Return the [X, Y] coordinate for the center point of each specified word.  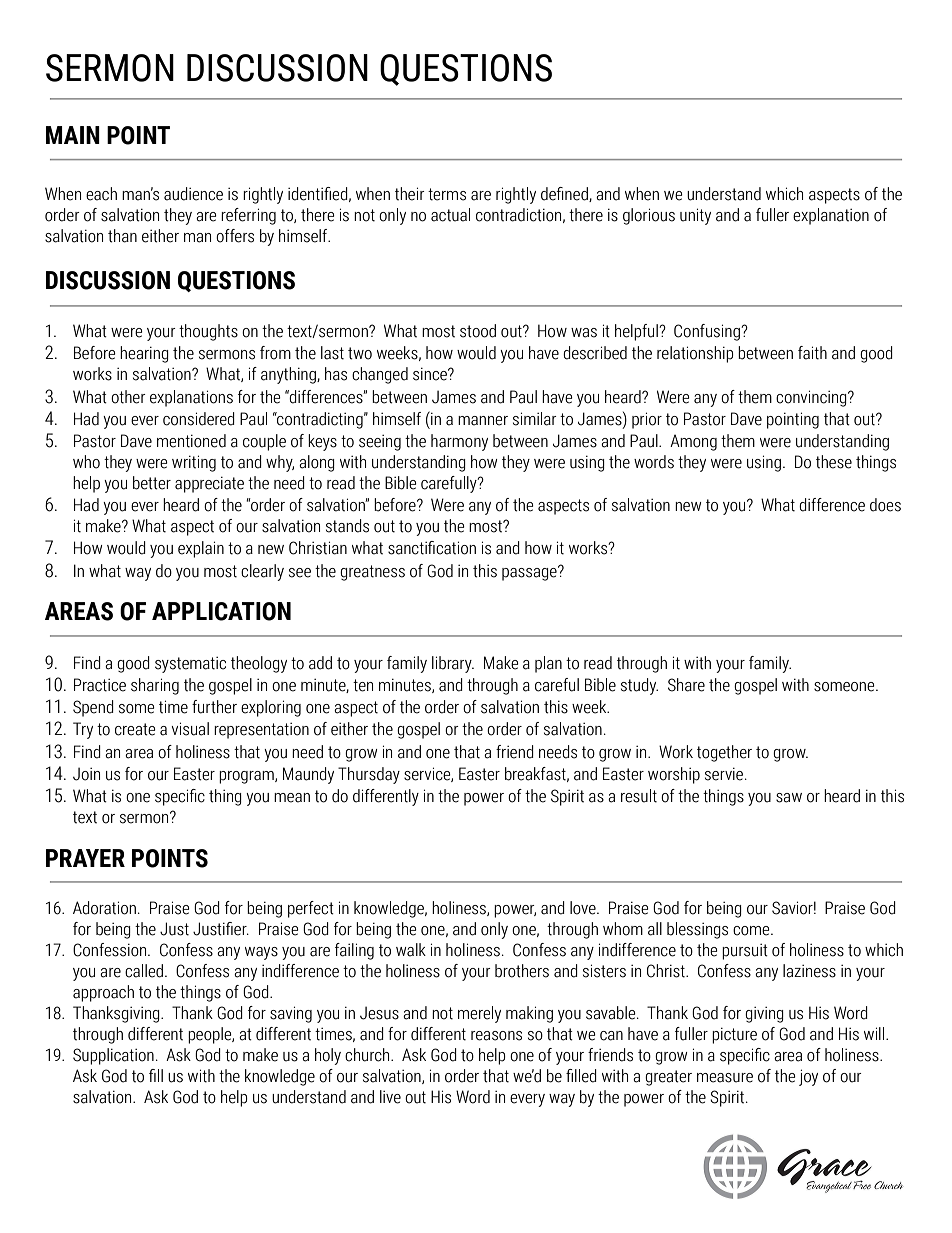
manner [483, 421]
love [584, 908]
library [453, 664]
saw [789, 798]
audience [193, 194]
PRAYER [85, 858]
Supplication [113, 1056]
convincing [812, 398]
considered [199, 419]
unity [695, 216]
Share [686, 685]
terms [447, 194]
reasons [496, 1036]
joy [808, 1077]
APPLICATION [221, 611]
